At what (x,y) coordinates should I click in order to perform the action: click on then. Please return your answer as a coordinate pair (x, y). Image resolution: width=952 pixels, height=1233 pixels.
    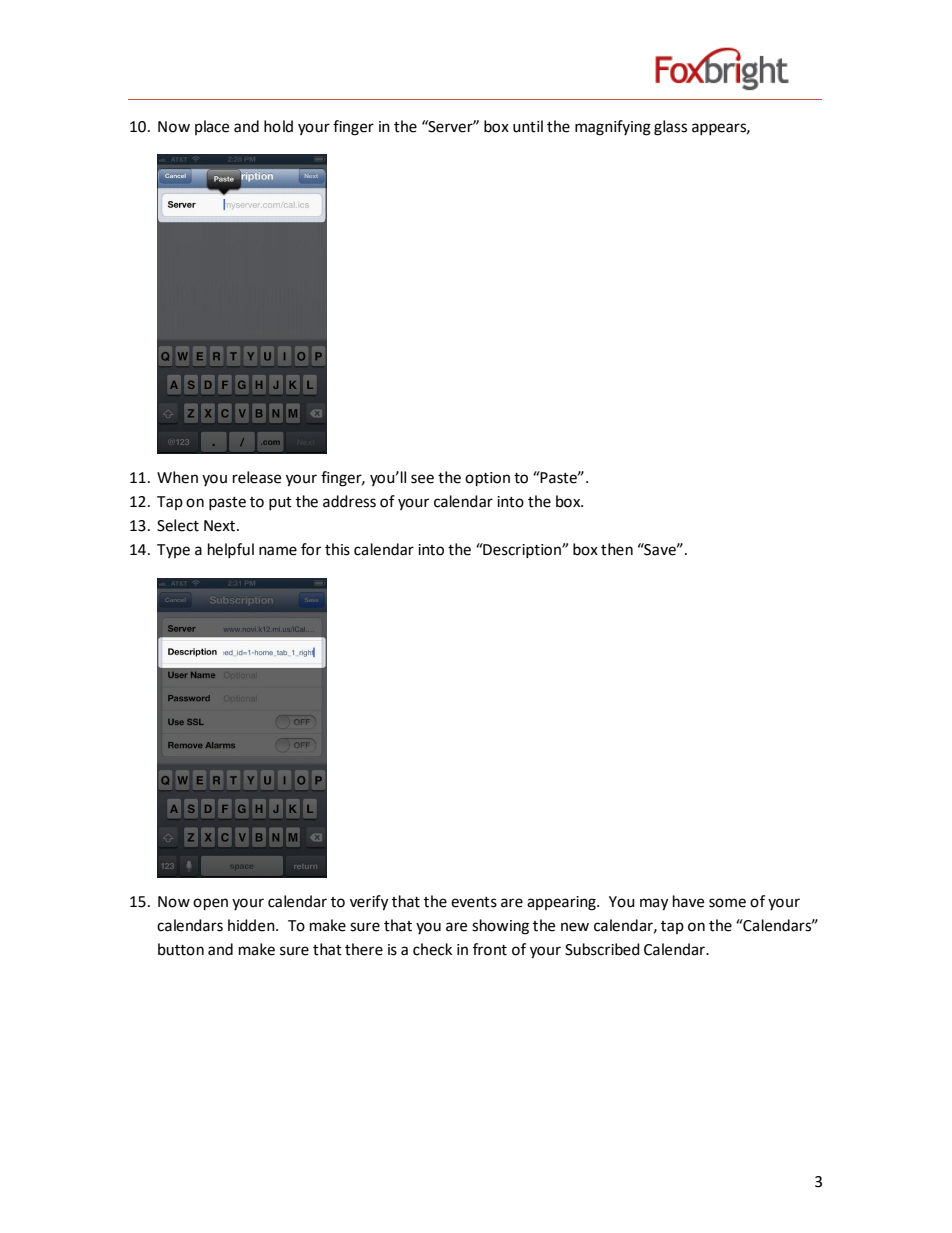
    Looking at the image, I should click on (617, 549).
